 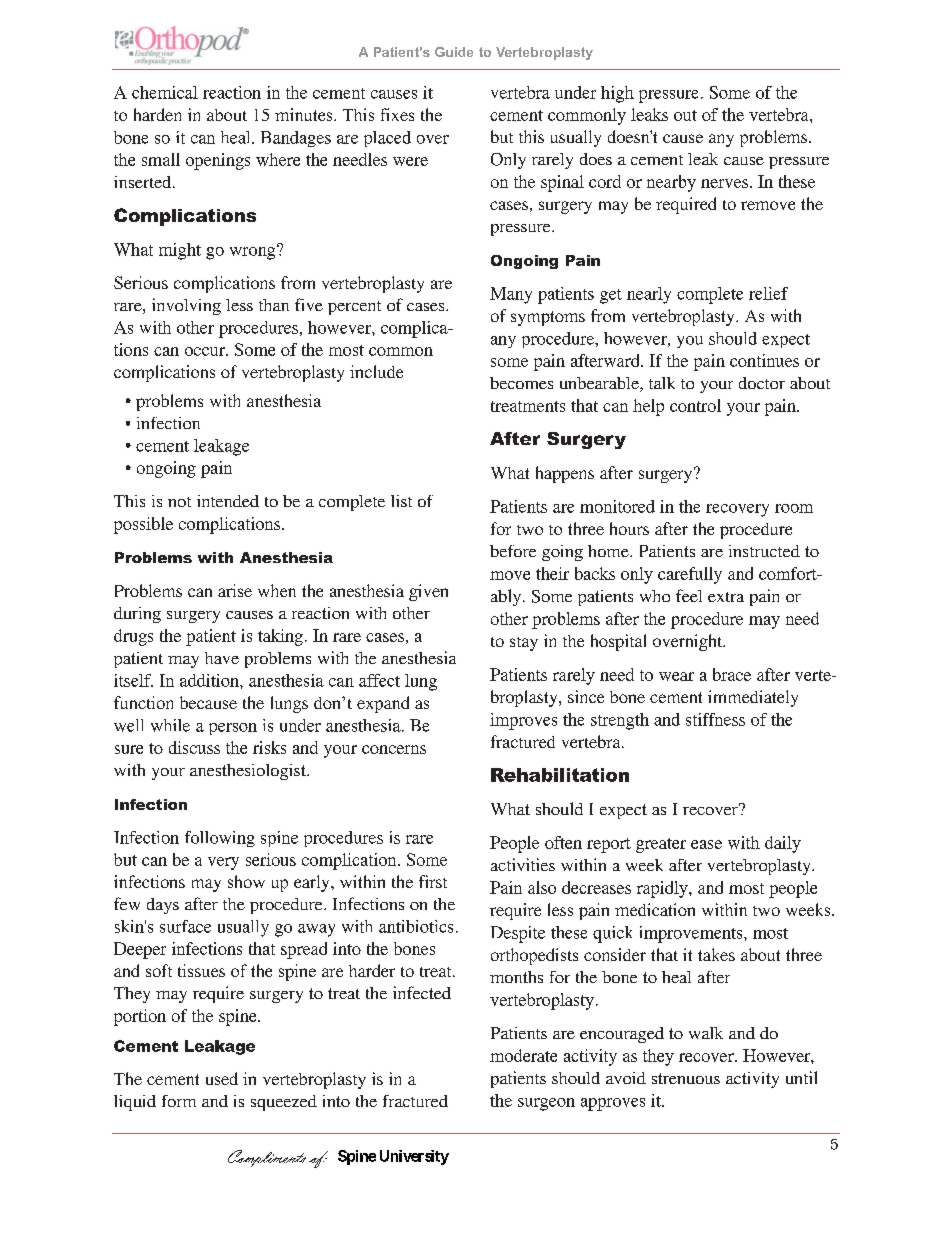 I want to click on rapidly, so click(x=663, y=889).
